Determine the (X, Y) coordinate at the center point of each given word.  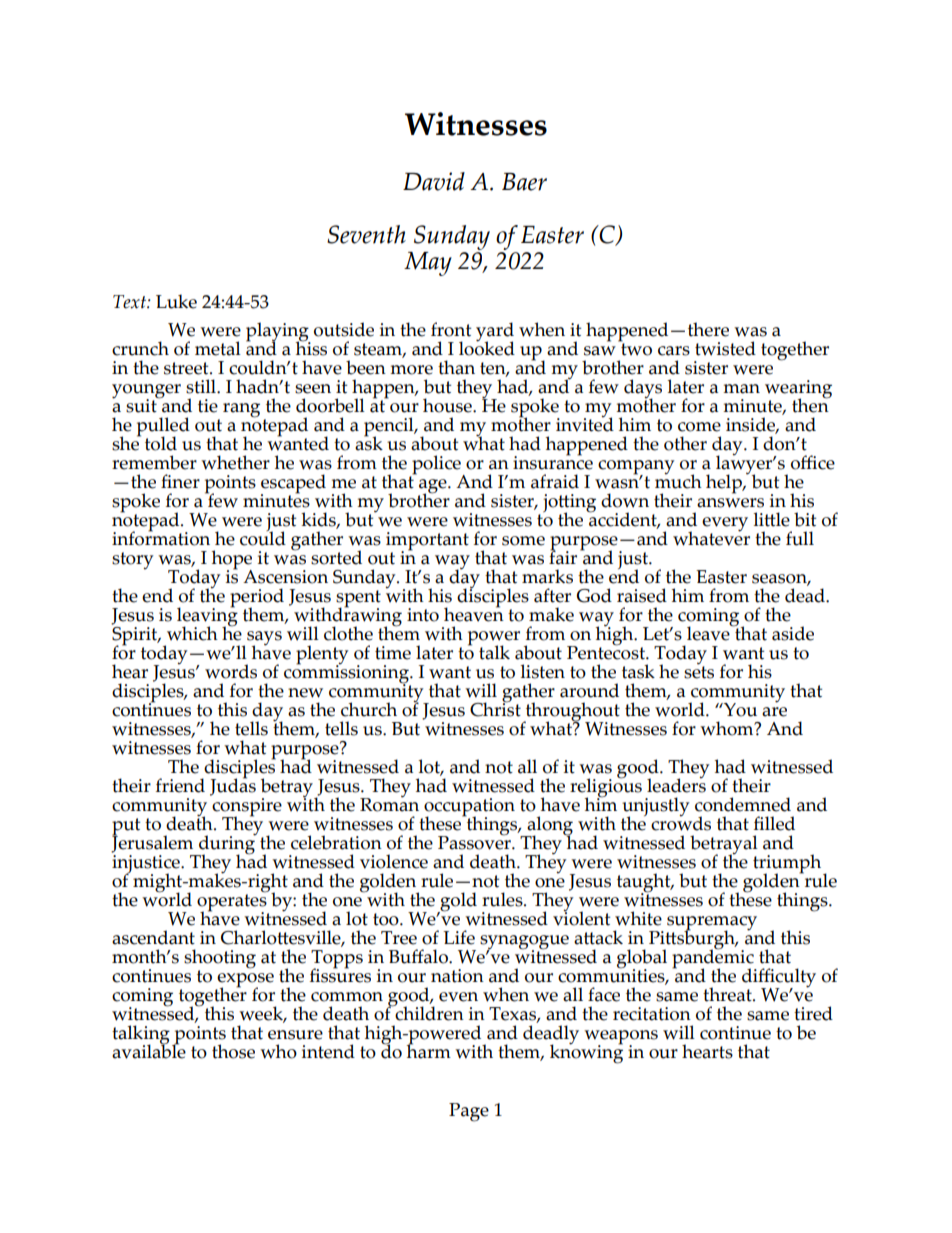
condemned (743, 804)
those (233, 1051)
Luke (176, 301)
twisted (725, 348)
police (436, 466)
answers (730, 503)
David (434, 181)
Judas (233, 786)
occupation (468, 808)
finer (180, 481)
